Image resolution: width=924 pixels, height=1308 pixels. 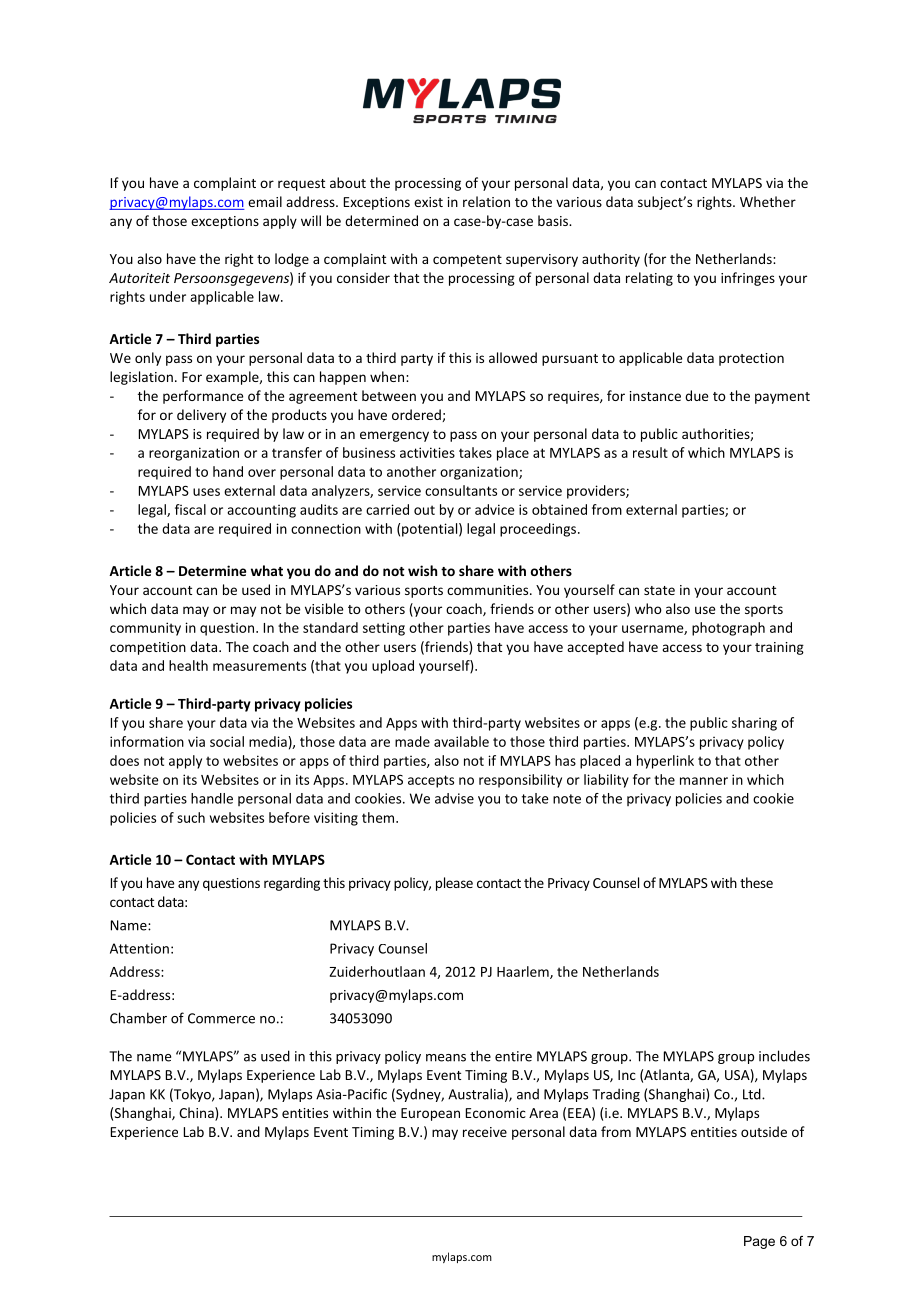 I want to click on Whether, so click(x=768, y=201).
